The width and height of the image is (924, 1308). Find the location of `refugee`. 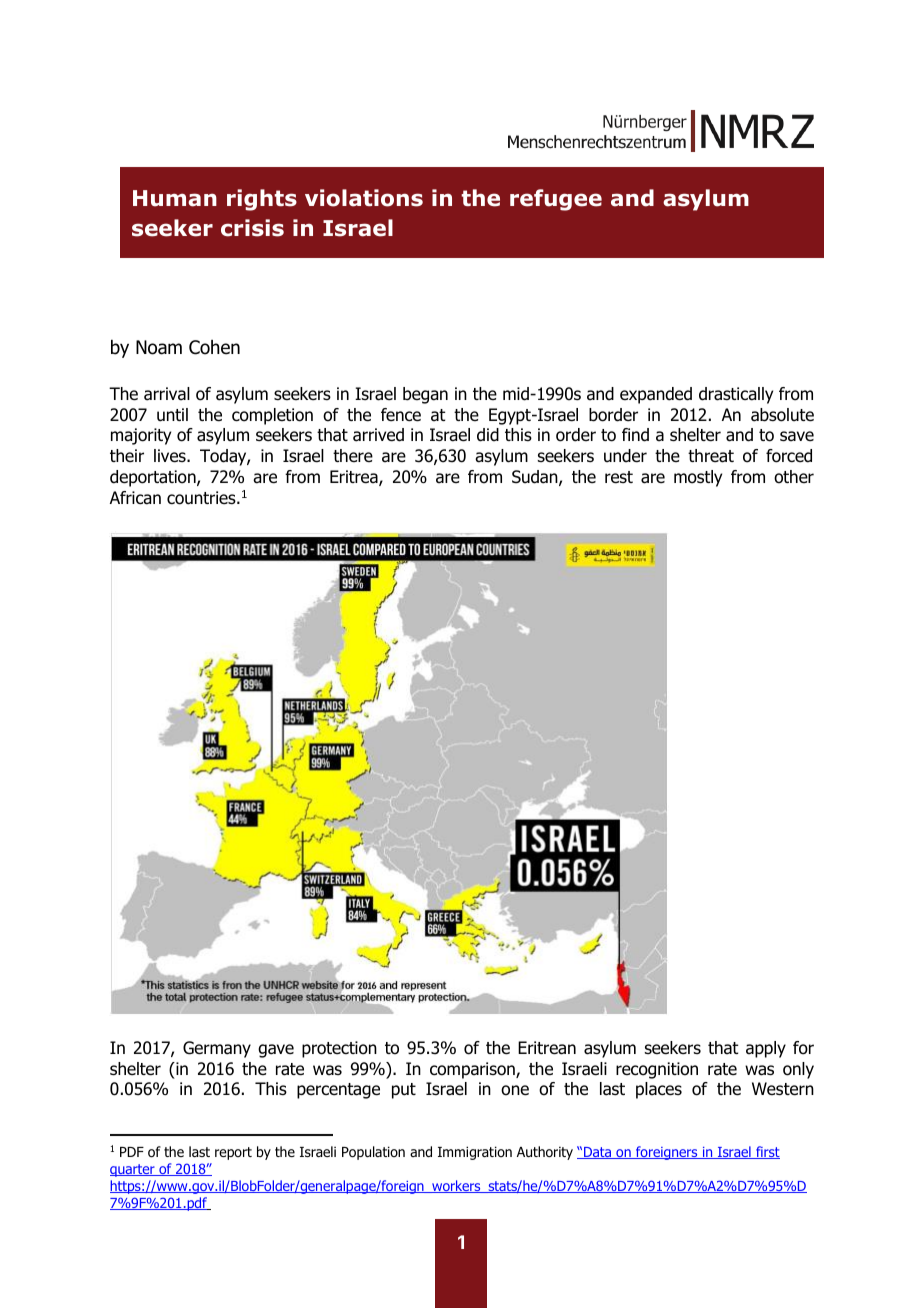

refugee is located at coordinates (556, 200).
